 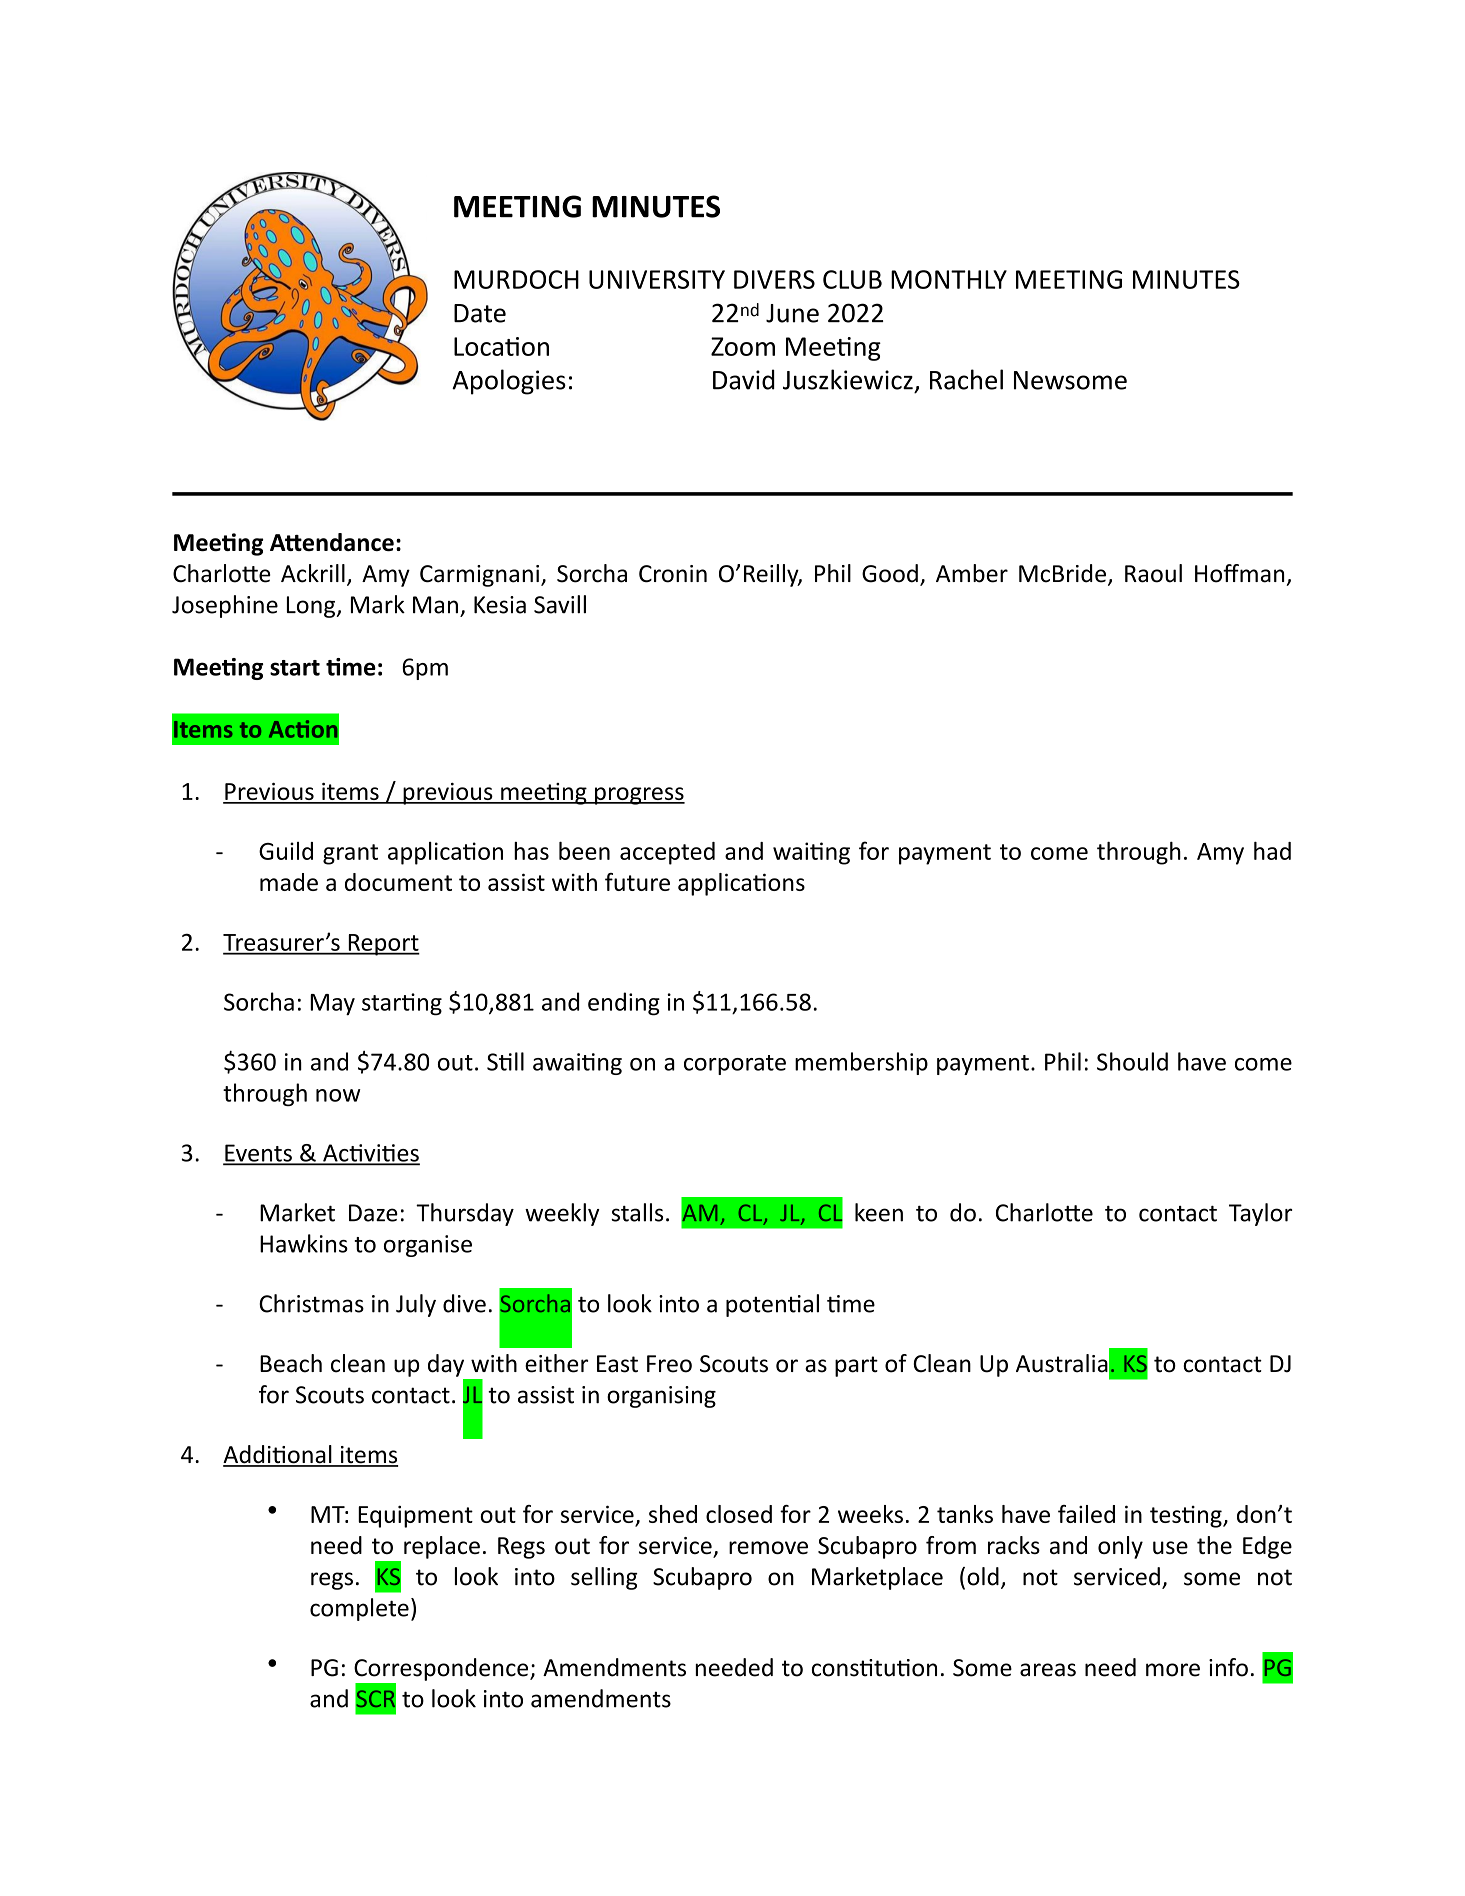 I want to click on more, so click(x=1173, y=1670).
